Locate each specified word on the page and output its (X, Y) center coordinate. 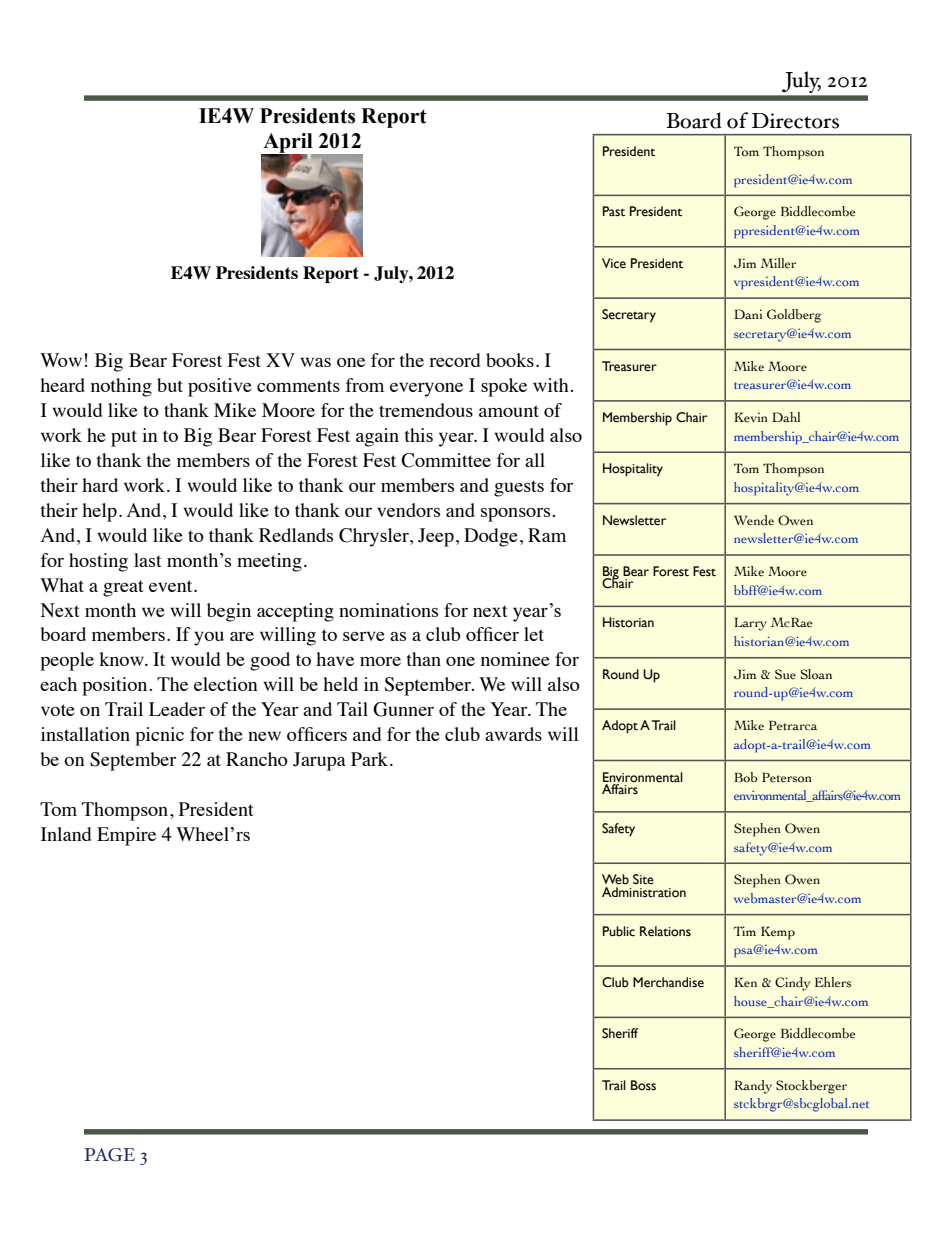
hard (100, 485)
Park (371, 759)
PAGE (109, 1155)
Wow (61, 360)
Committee (446, 460)
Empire (126, 836)
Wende (754, 520)
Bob (746, 777)
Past (614, 211)
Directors (795, 121)
